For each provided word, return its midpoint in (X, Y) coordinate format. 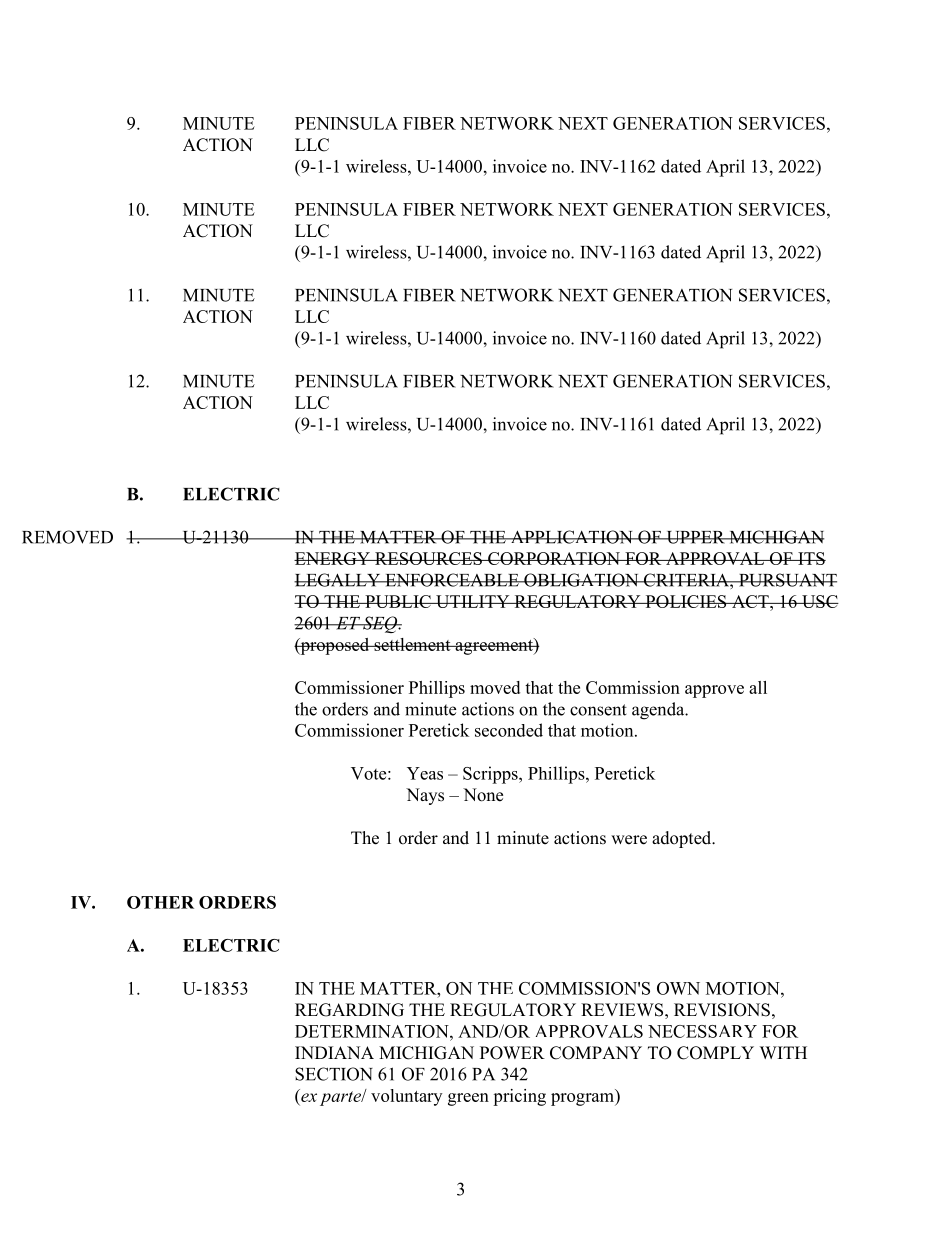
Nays (425, 796)
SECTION (334, 1074)
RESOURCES (428, 558)
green (468, 1099)
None (483, 795)
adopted (683, 839)
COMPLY (715, 1053)
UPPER (695, 537)
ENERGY (333, 558)
